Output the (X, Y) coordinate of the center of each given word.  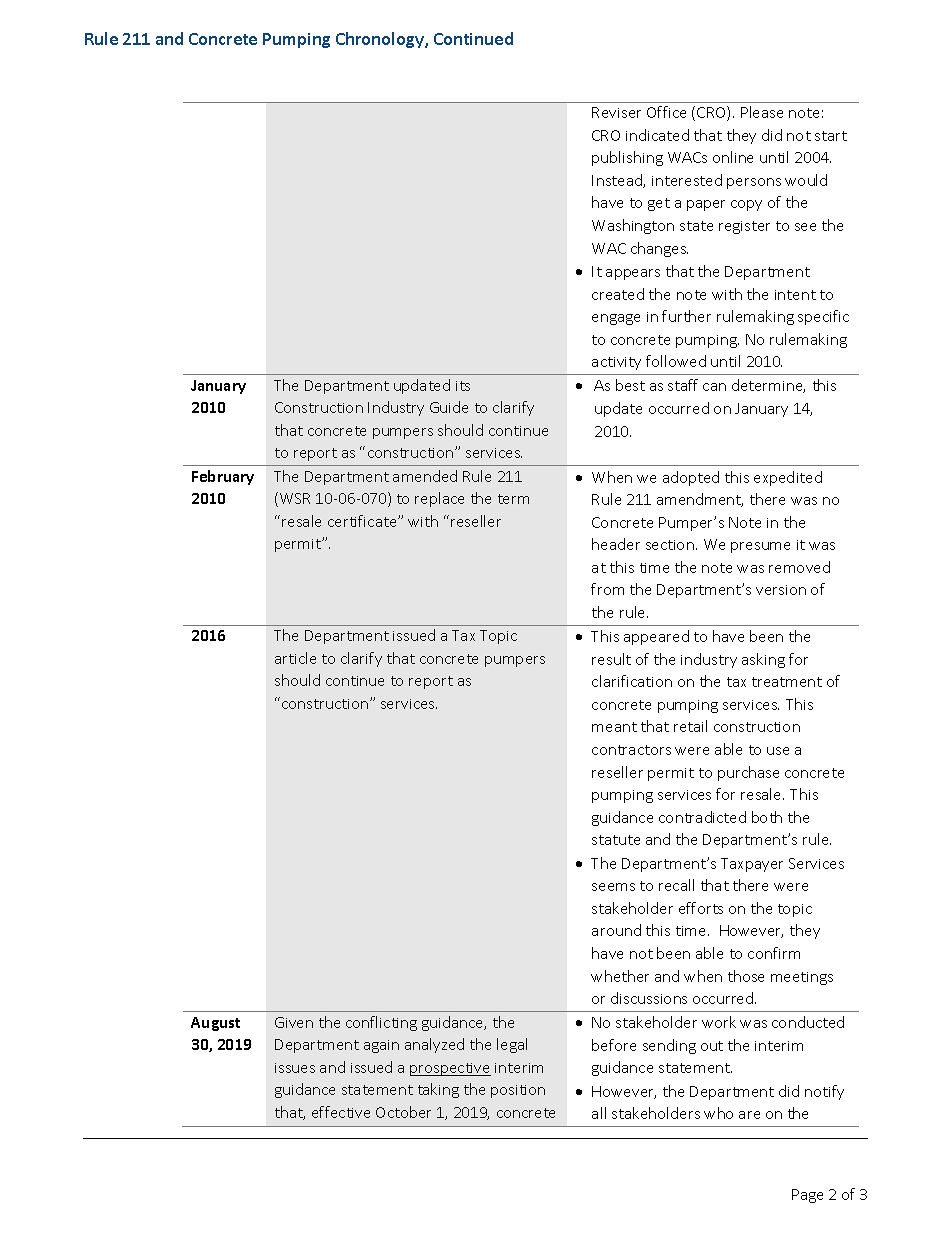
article (295, 658)
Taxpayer (752, 865)
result (611, 659)
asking (763, 660)
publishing (627, 158)
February (223, 477)
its (463, 386)
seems (613, 887)
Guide (449, 407)
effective (341, 1112)
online (733, 157)
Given (294, 1022)
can (714, 387)
